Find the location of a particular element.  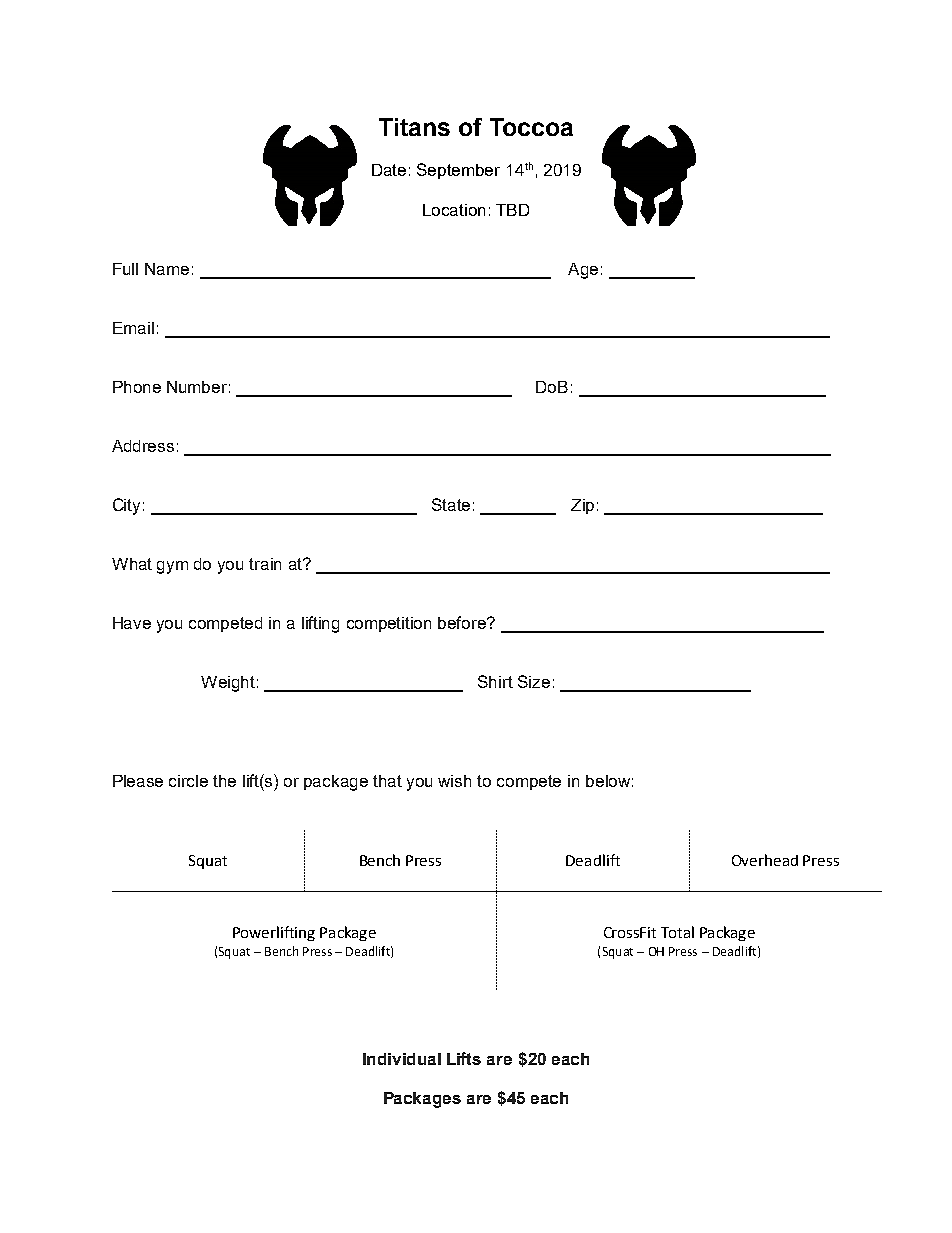

State is located at coordinates (451, 504).
